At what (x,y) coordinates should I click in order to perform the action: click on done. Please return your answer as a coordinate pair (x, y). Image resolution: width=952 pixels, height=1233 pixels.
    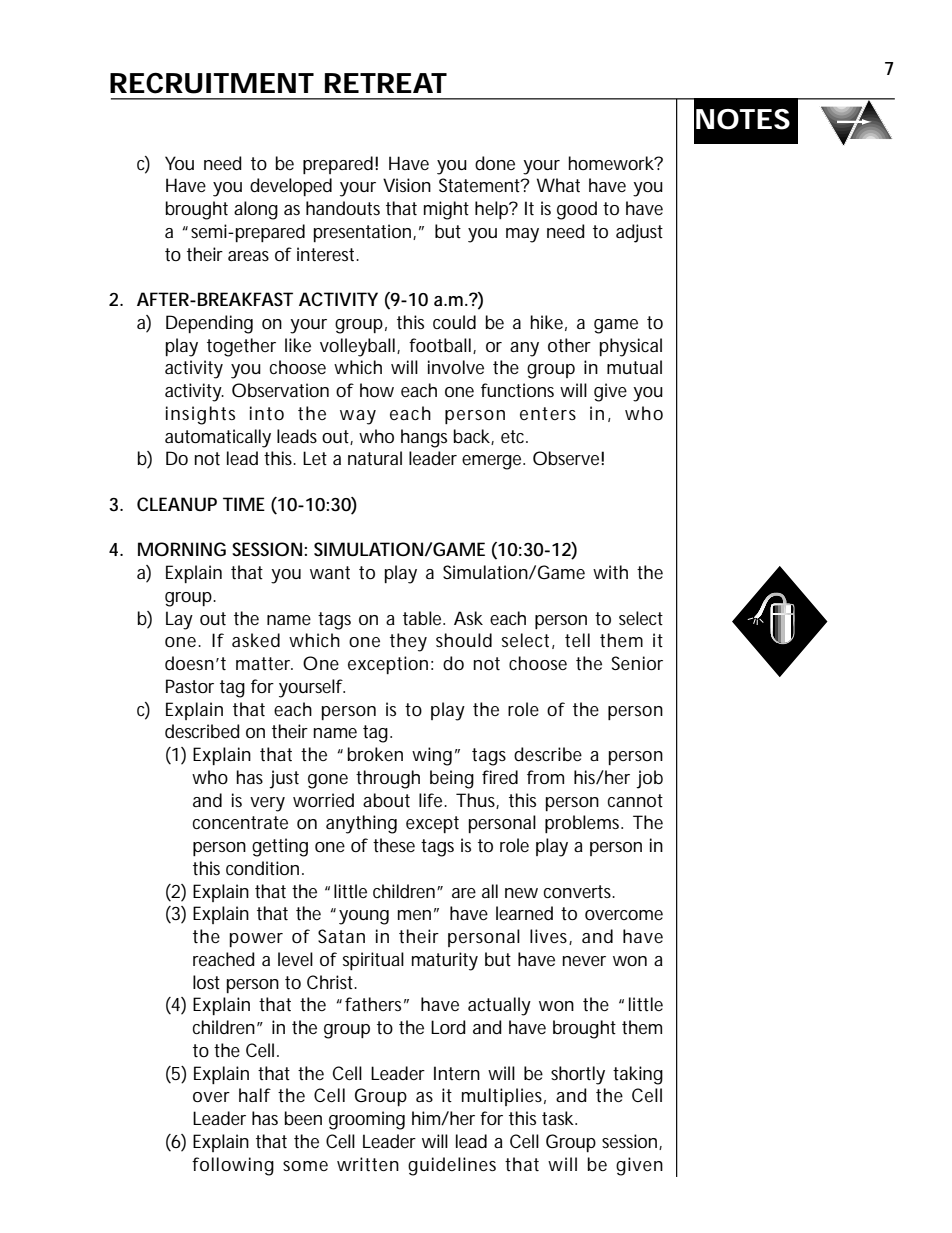
    Looking at the image, I should click on (495, 163).
